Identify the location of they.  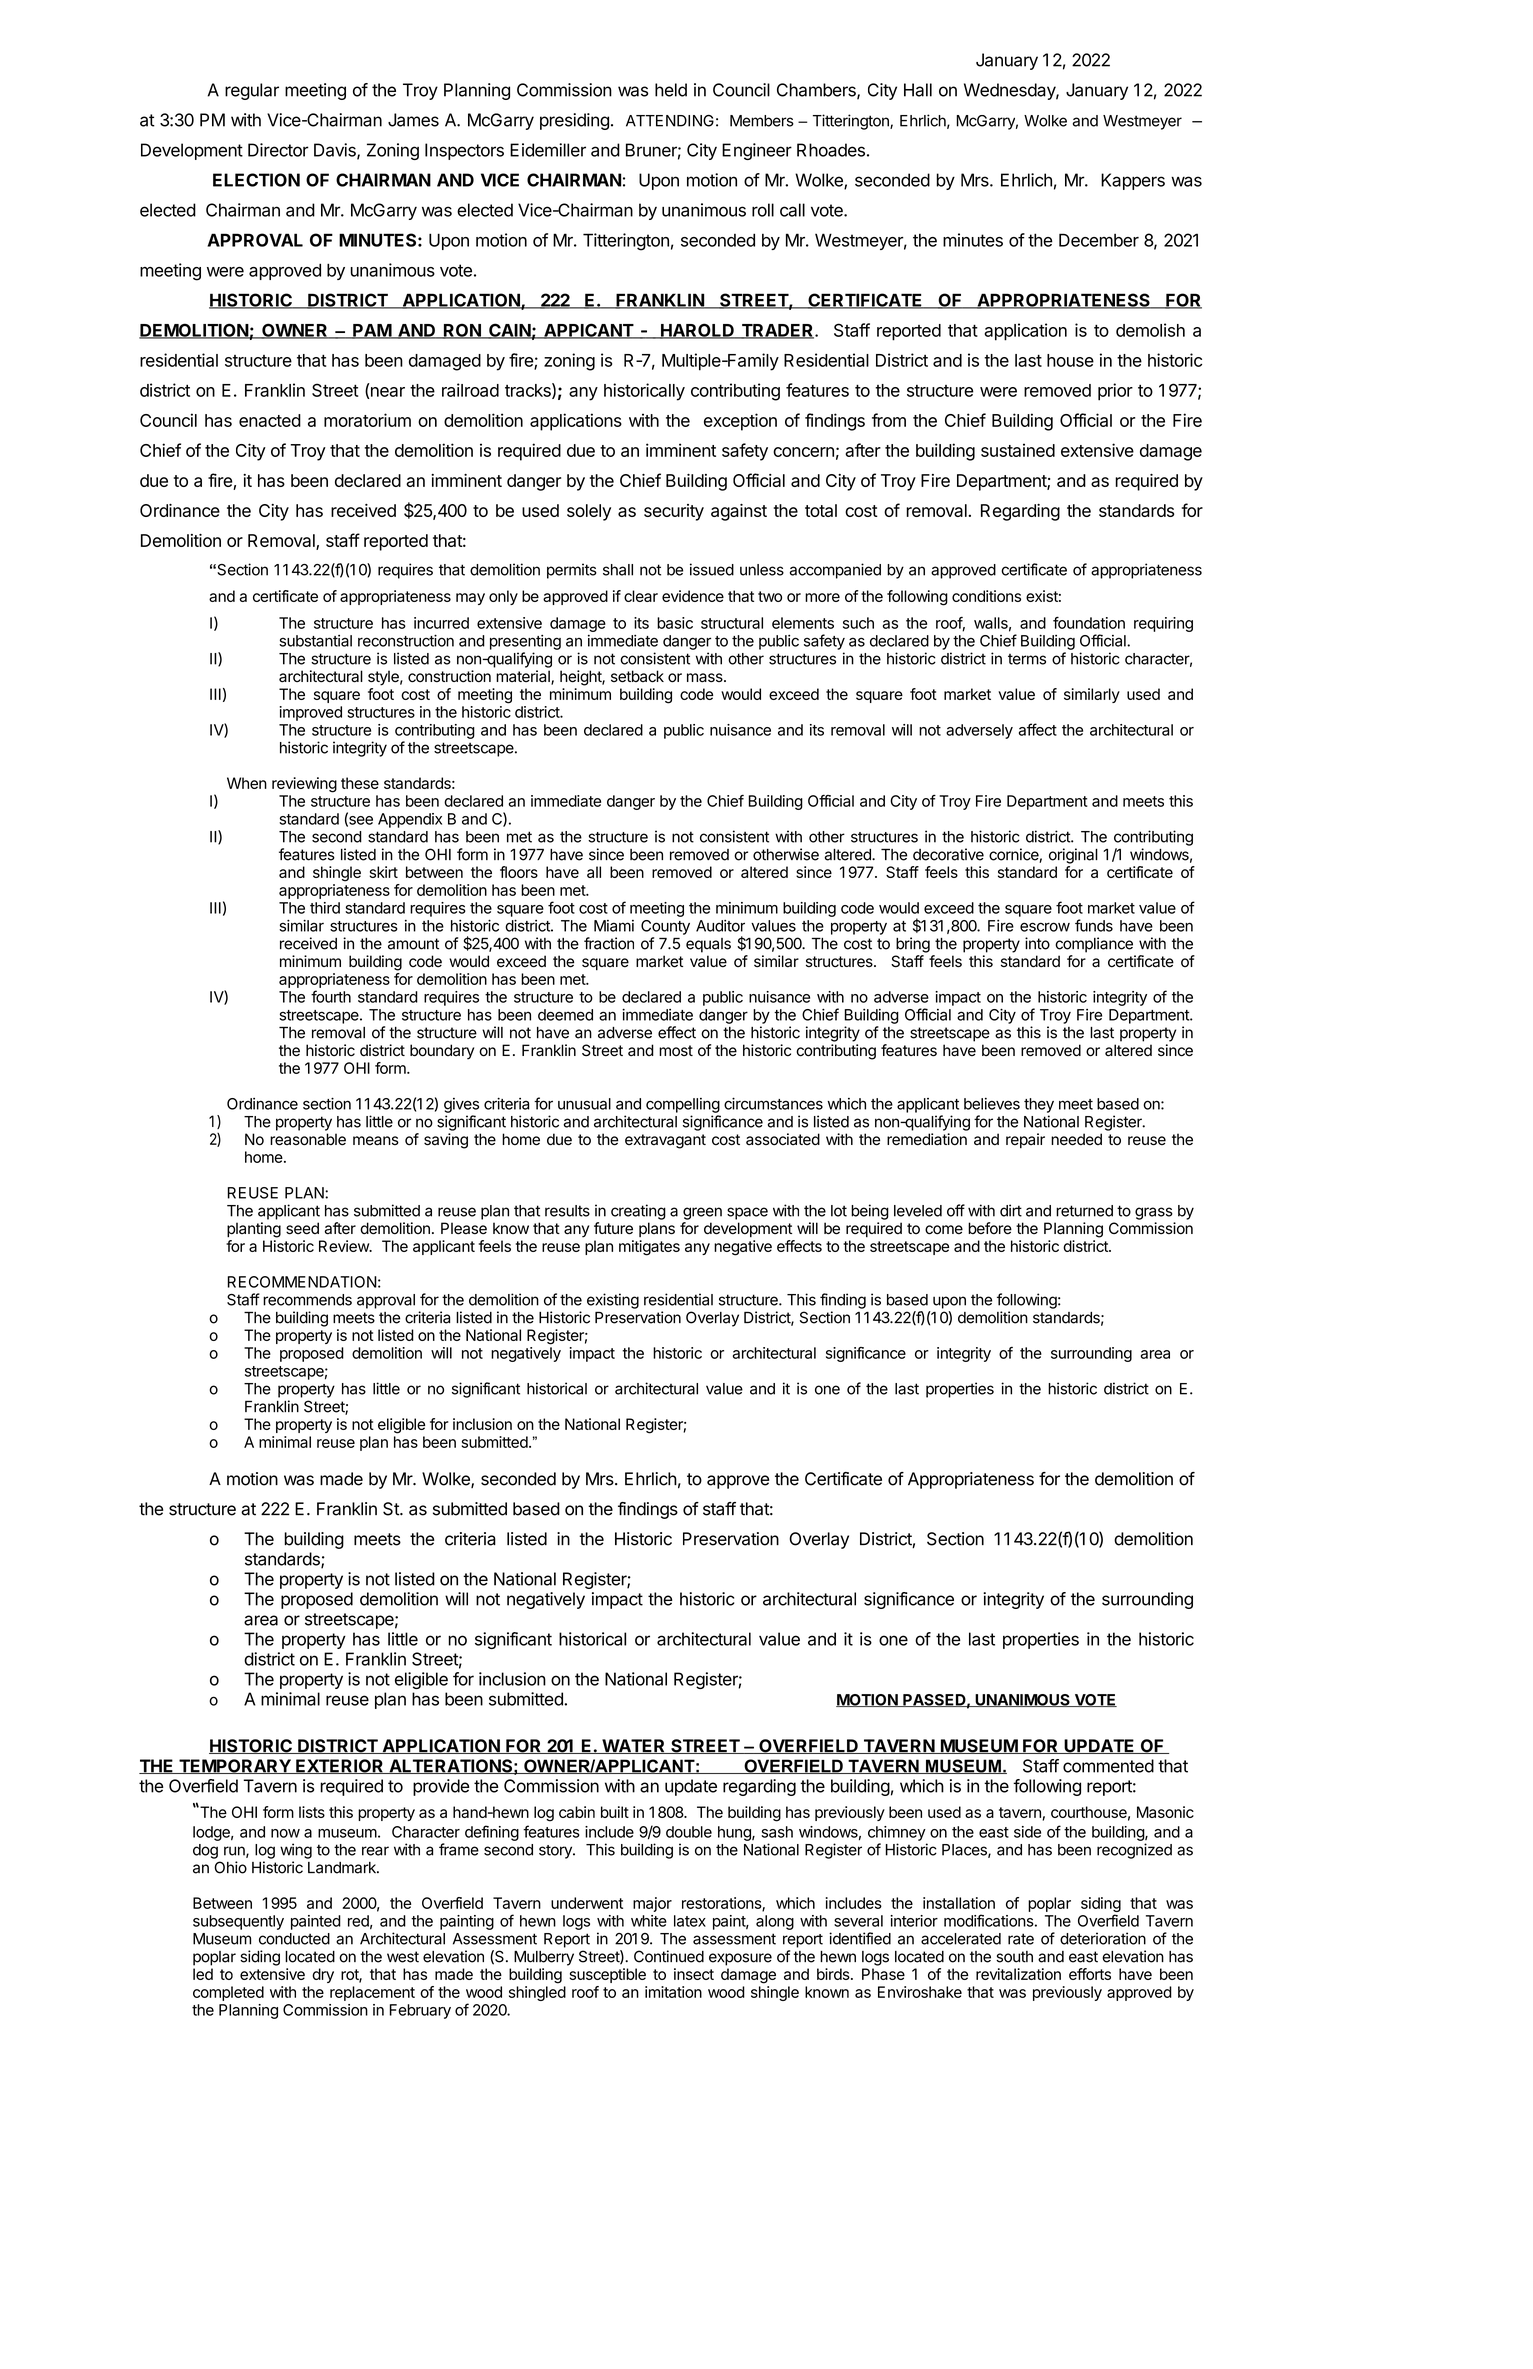
(1039, 1105).
